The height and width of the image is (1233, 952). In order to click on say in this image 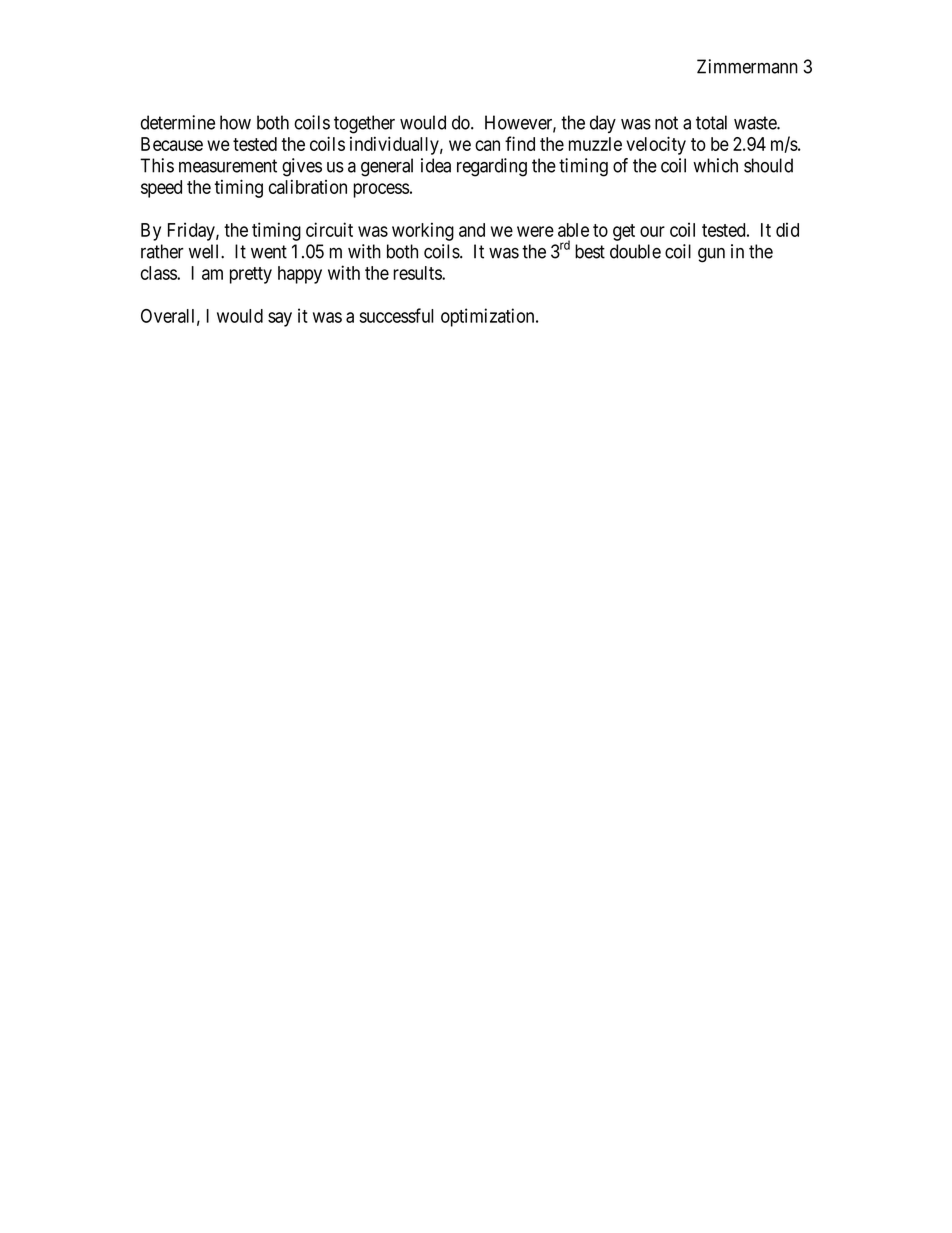, I will do `click(280, 319)`.
